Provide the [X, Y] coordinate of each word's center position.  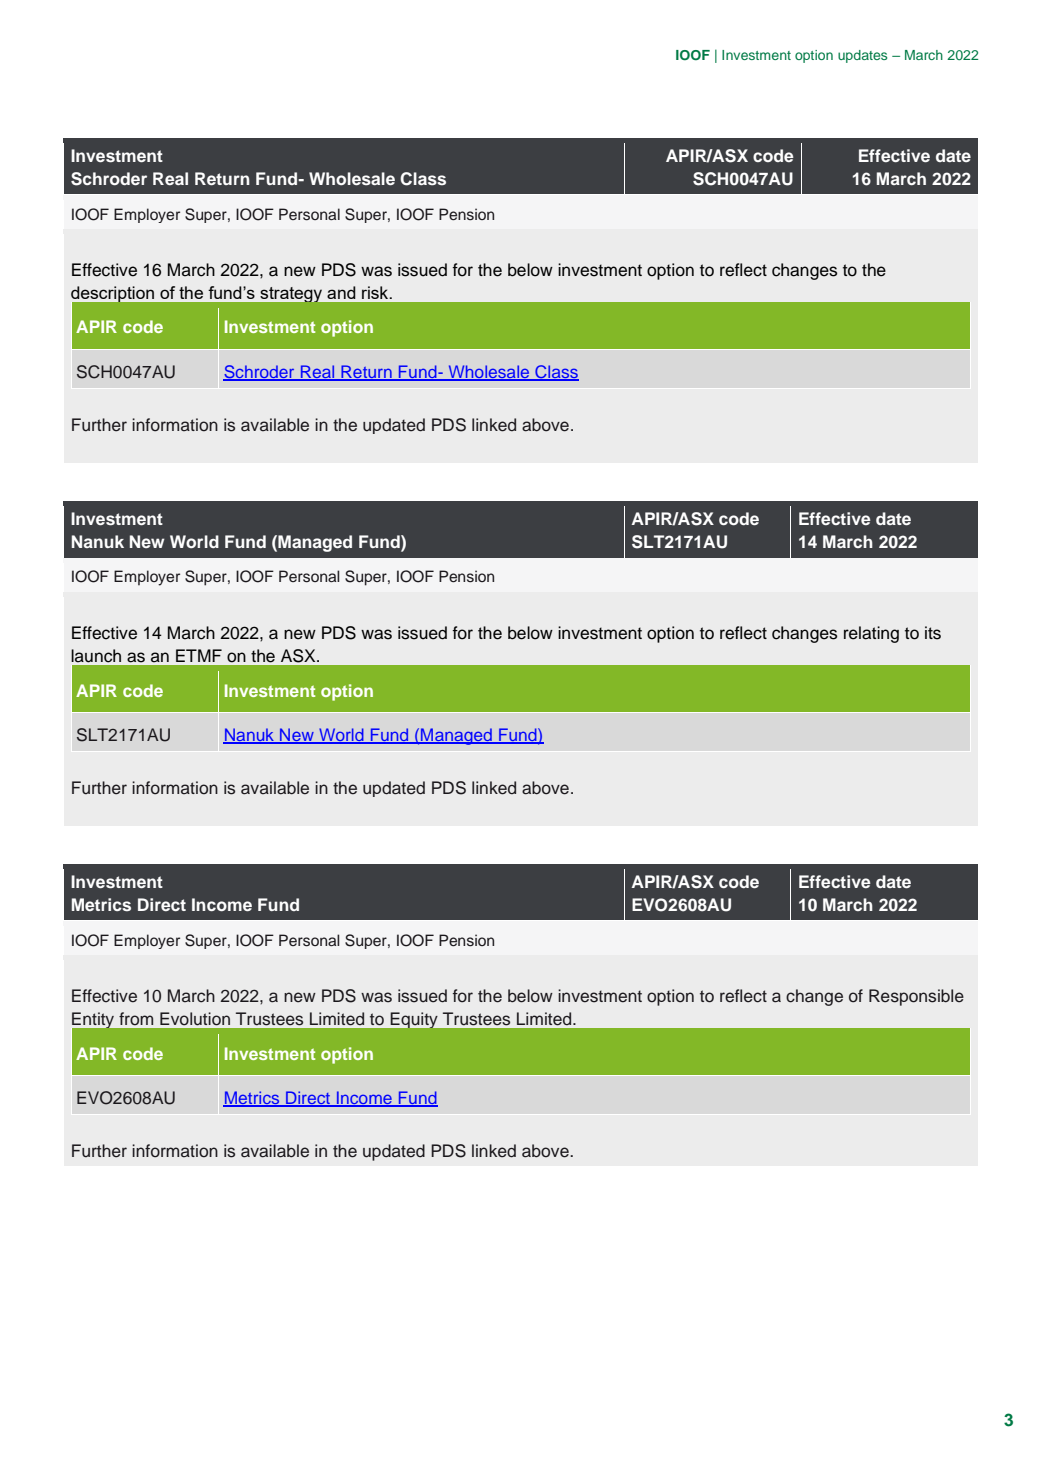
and [341, 292]
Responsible [916, 997]
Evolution [195, 1019]
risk [376, 292]
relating [871, 634]
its [933, 633]
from [136, 1019]
